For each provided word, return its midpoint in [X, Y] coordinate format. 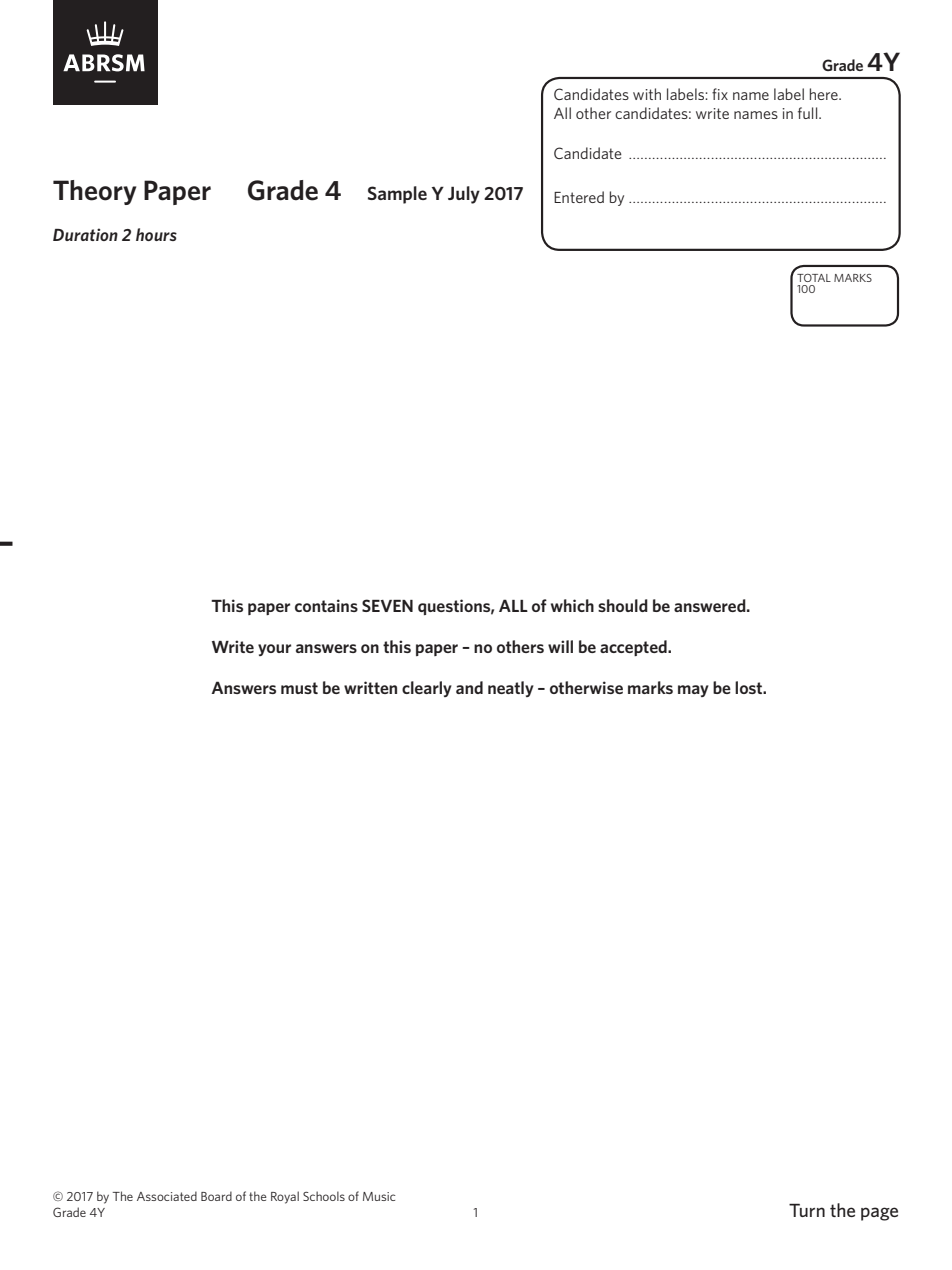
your [274, 650]
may [693, 691]
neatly [511, 689]
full [809, 113]
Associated [167, 1196]
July [464, 195]
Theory [94, 192]
